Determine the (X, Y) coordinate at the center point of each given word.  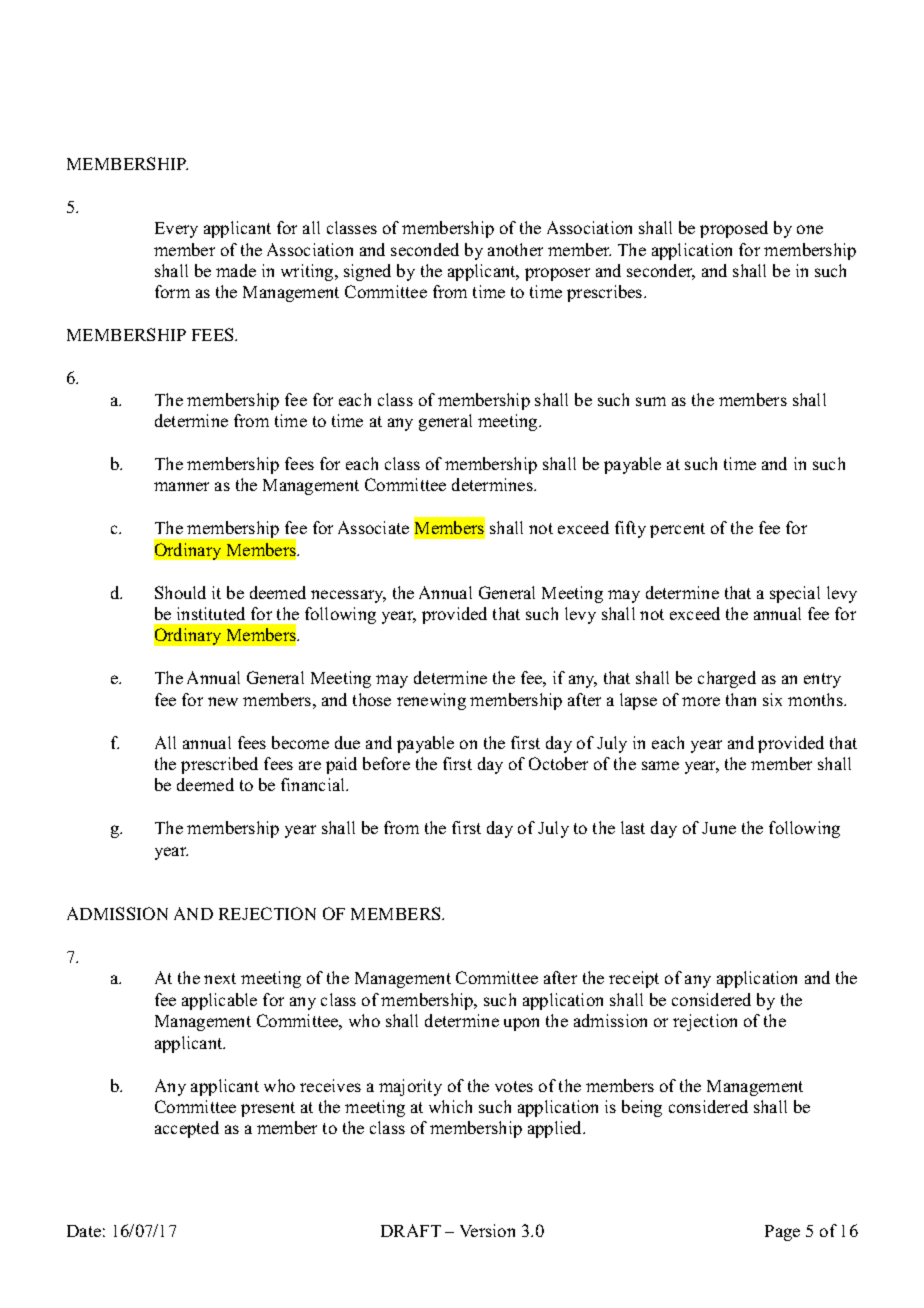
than (741, 699)
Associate (373, 527)
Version (487, 1230)
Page (782, 1233)
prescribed (219, 765)
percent (677, 530)
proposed (734, 229)
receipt (634, 979)
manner (181, 486)
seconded (425, 249)
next (220, 978)
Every (176, 230)
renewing (431, 701)
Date (84, 1231)
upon (521, 1024)
